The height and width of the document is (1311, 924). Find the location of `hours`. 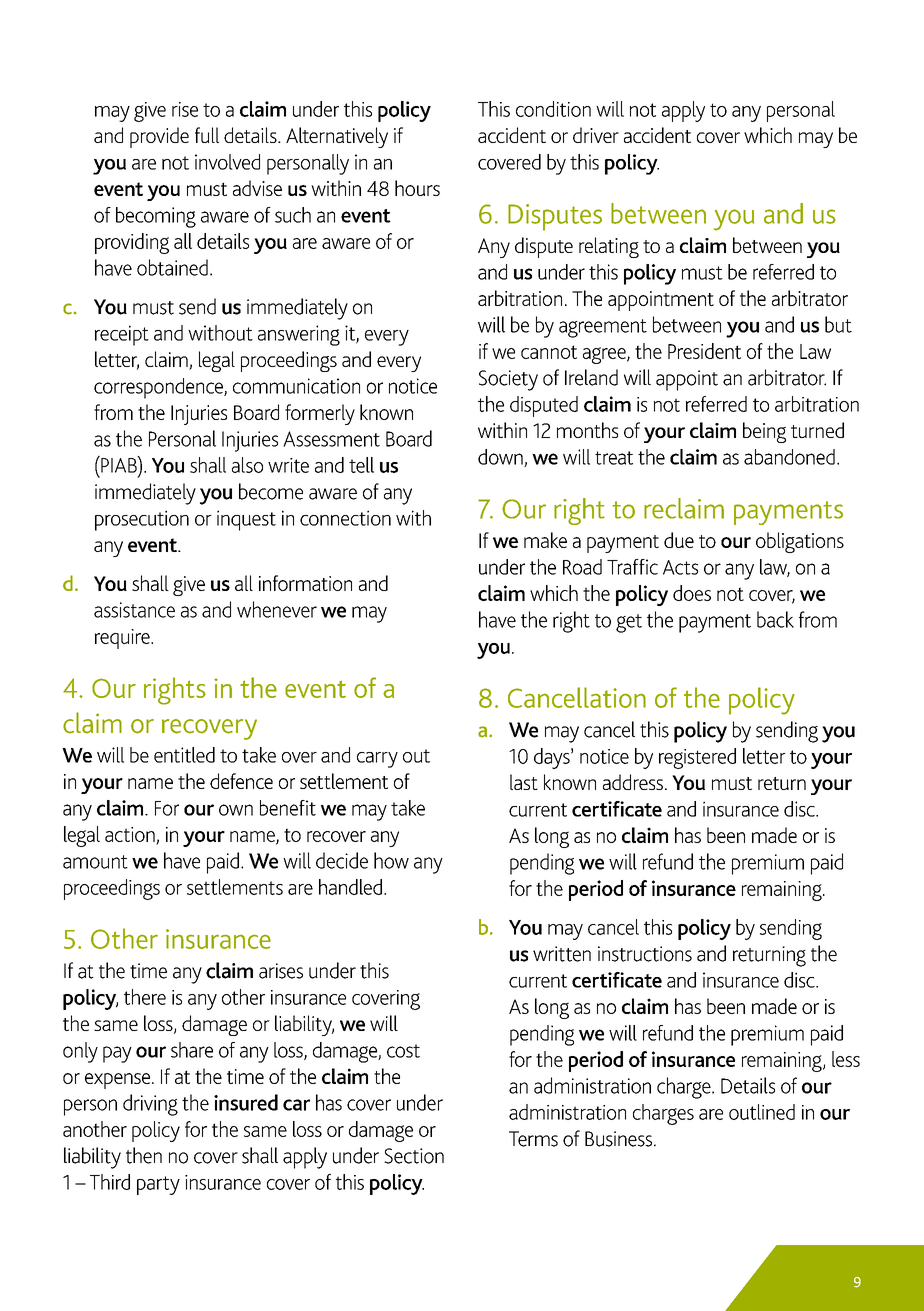

hours is located at coordinates (417, 188).
